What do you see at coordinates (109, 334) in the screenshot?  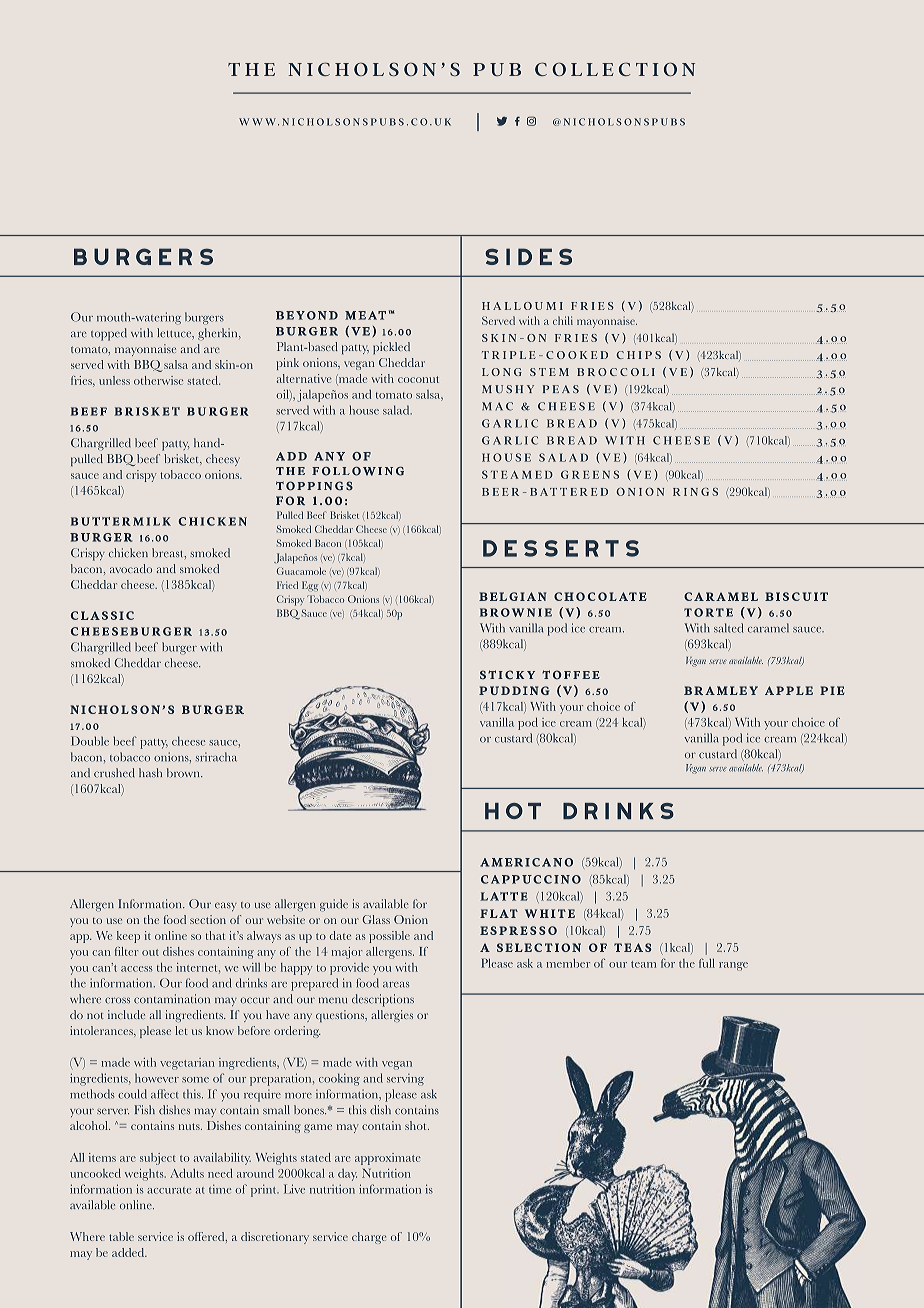 I see `topped` at bounding box center [109, 334].
